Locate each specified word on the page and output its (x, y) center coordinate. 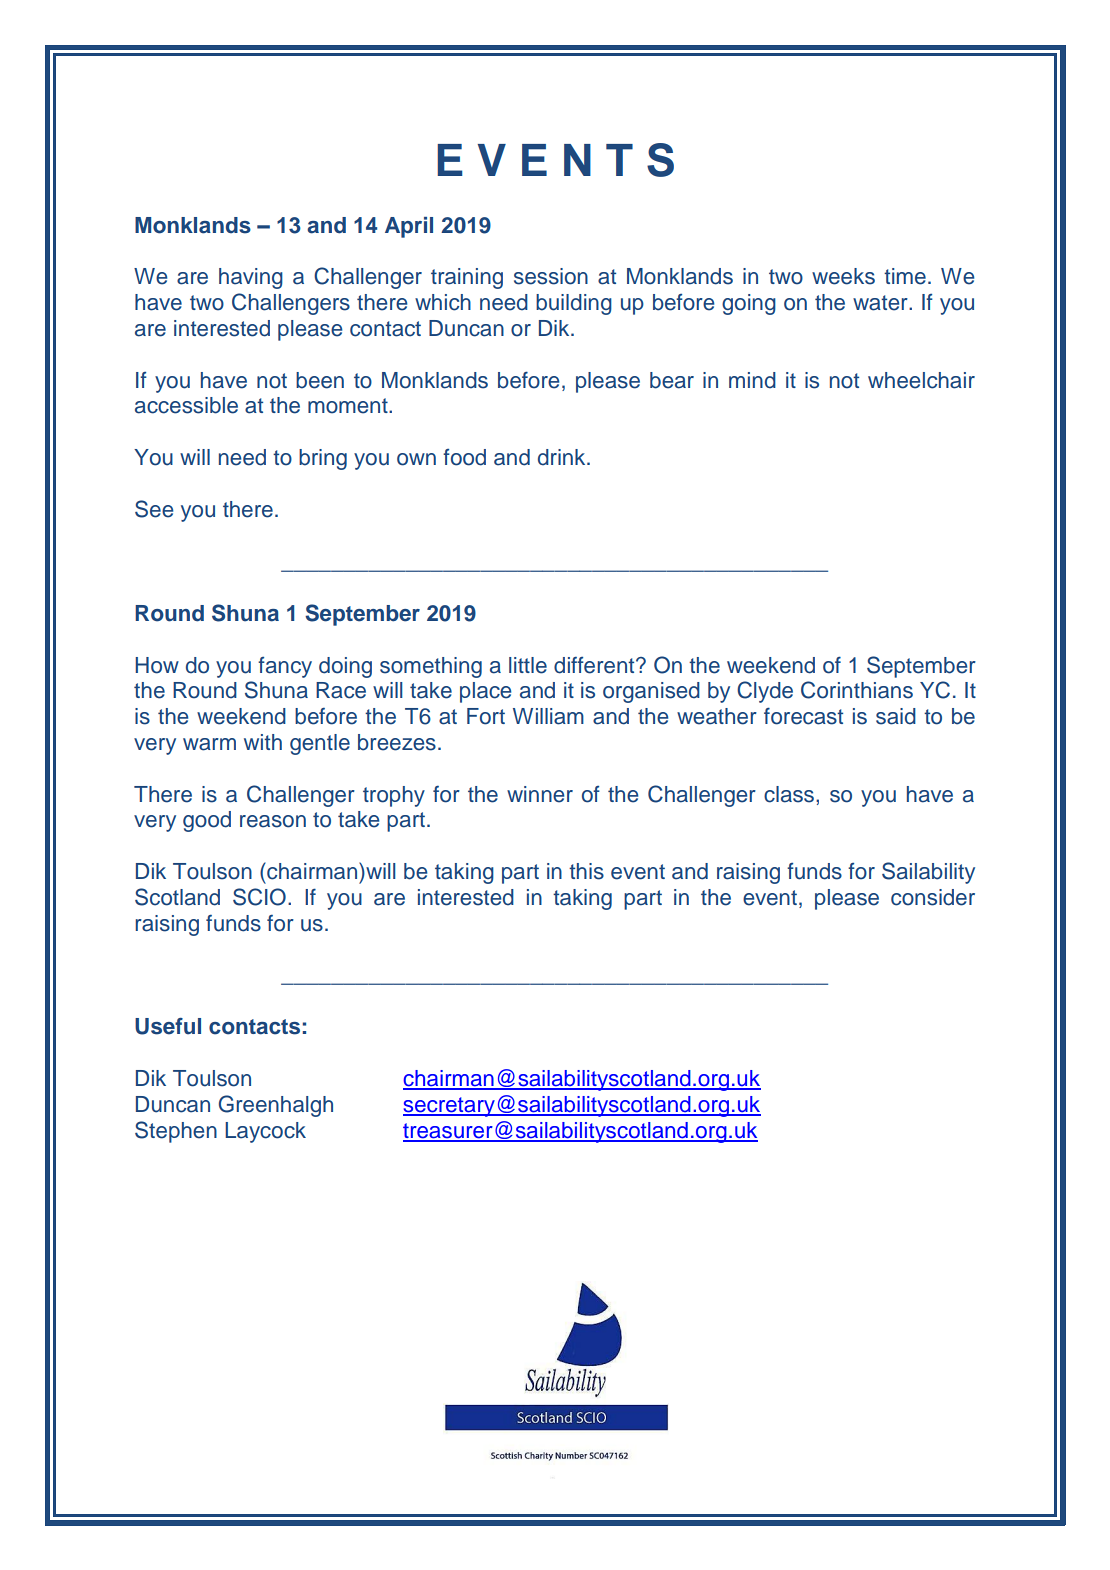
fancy (285, 667)
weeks (843, 276)
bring (323, 459)
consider (933, 897)
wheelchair (921, 380)
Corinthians (857, 690)
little (528, 665)
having (251, 278)
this (586, 871)
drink (563, 457)
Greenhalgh (276, 1106)
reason (273, 821)
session (551, 276)
